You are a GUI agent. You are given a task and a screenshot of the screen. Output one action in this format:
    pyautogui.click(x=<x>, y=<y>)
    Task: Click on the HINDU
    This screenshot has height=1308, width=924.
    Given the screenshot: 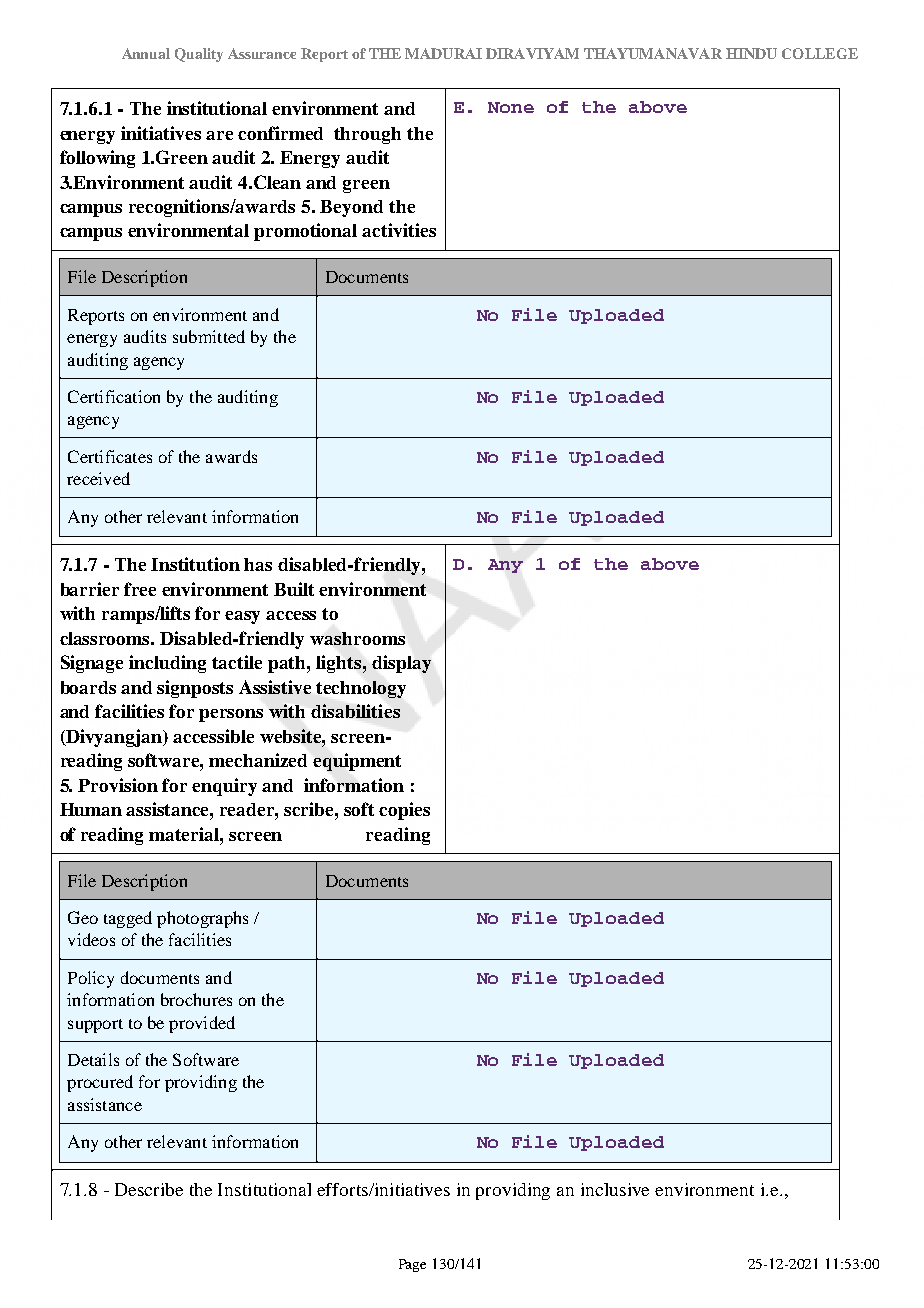 What is the action you would take?
    pyautogui.click(x=751, y=53)
